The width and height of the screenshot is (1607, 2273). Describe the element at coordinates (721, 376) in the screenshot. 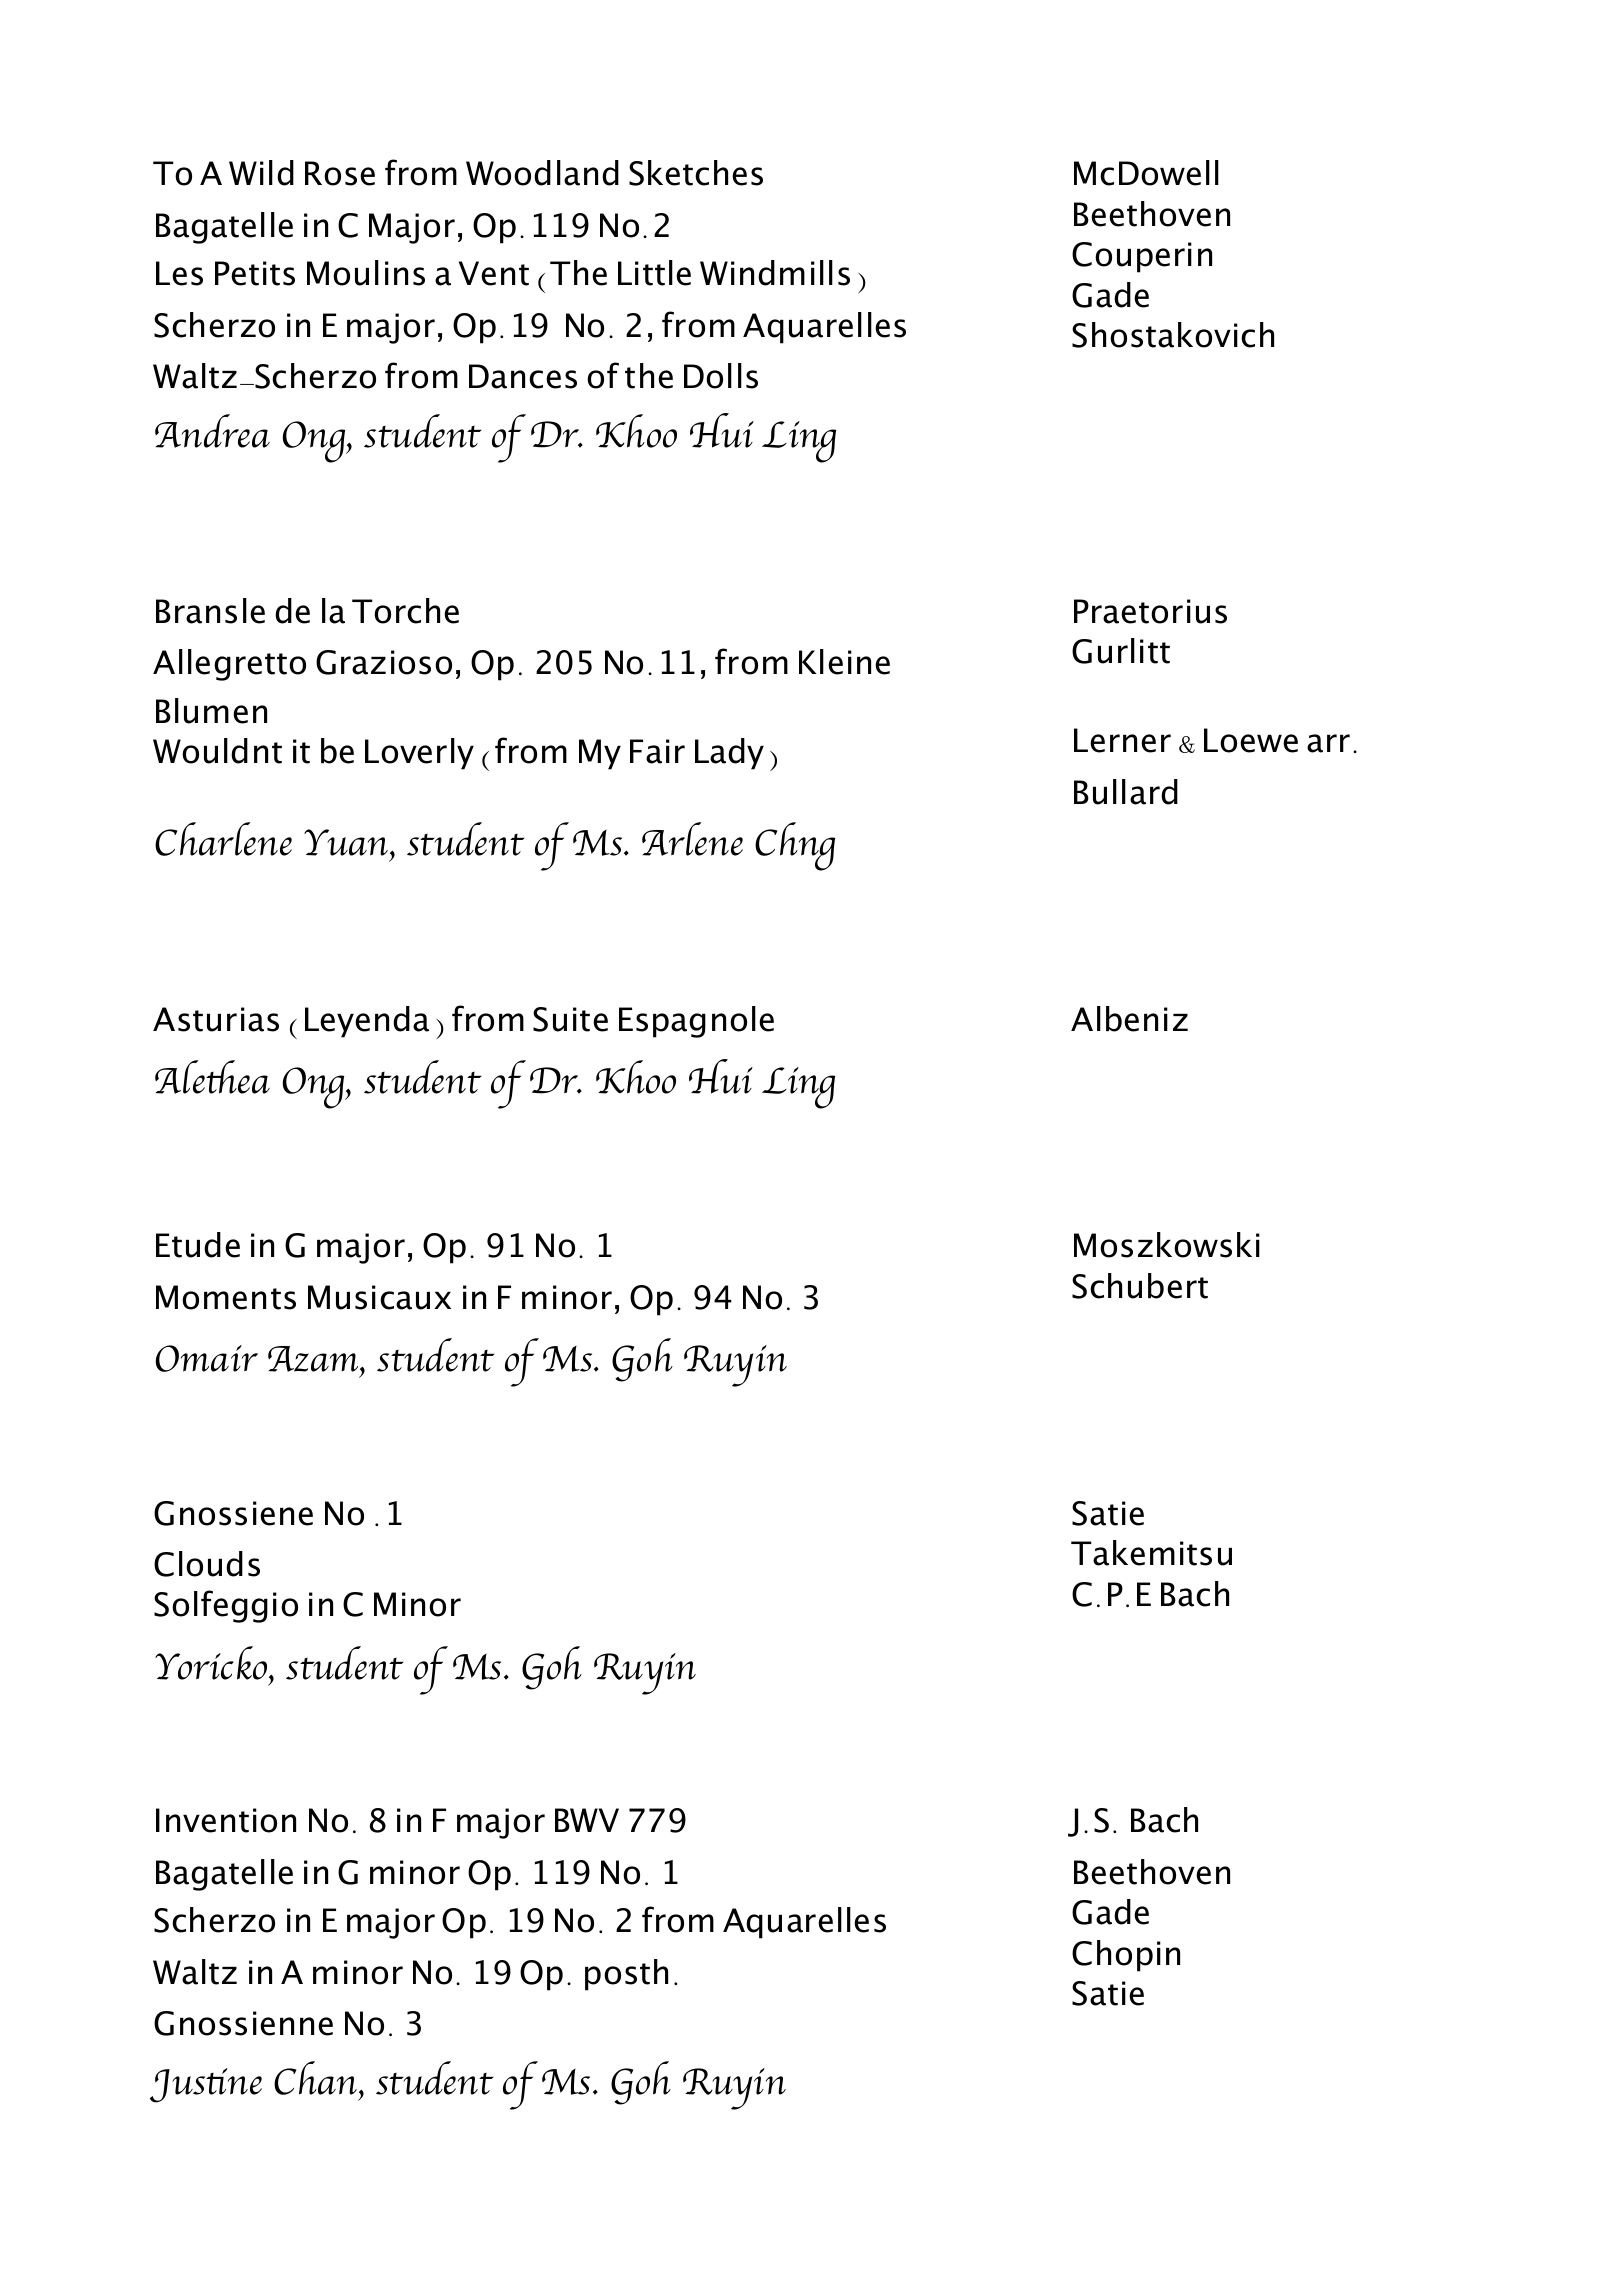

I see `Dolls` at that location.
